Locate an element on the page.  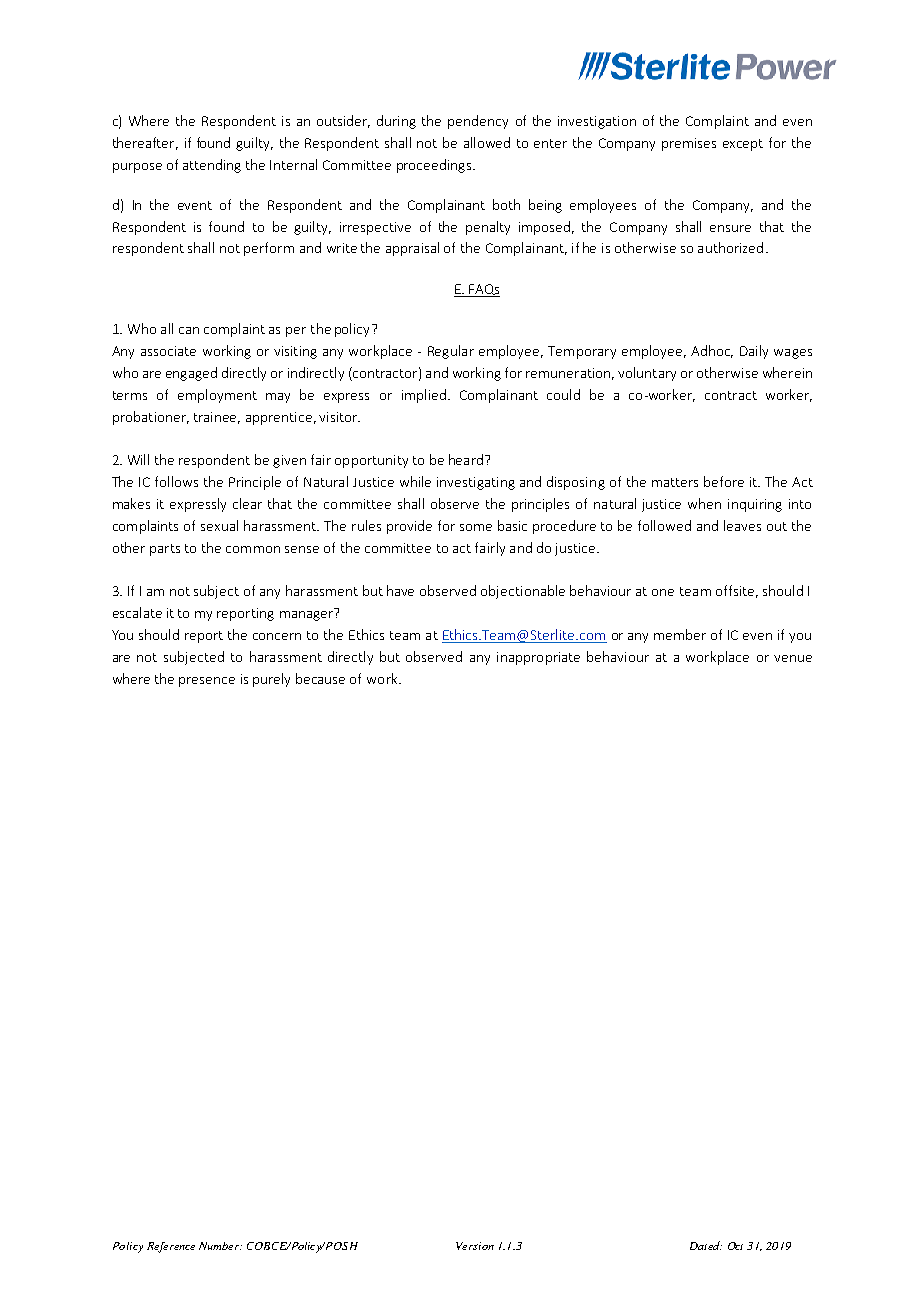
sexual is located at coordinates (219, 525).
